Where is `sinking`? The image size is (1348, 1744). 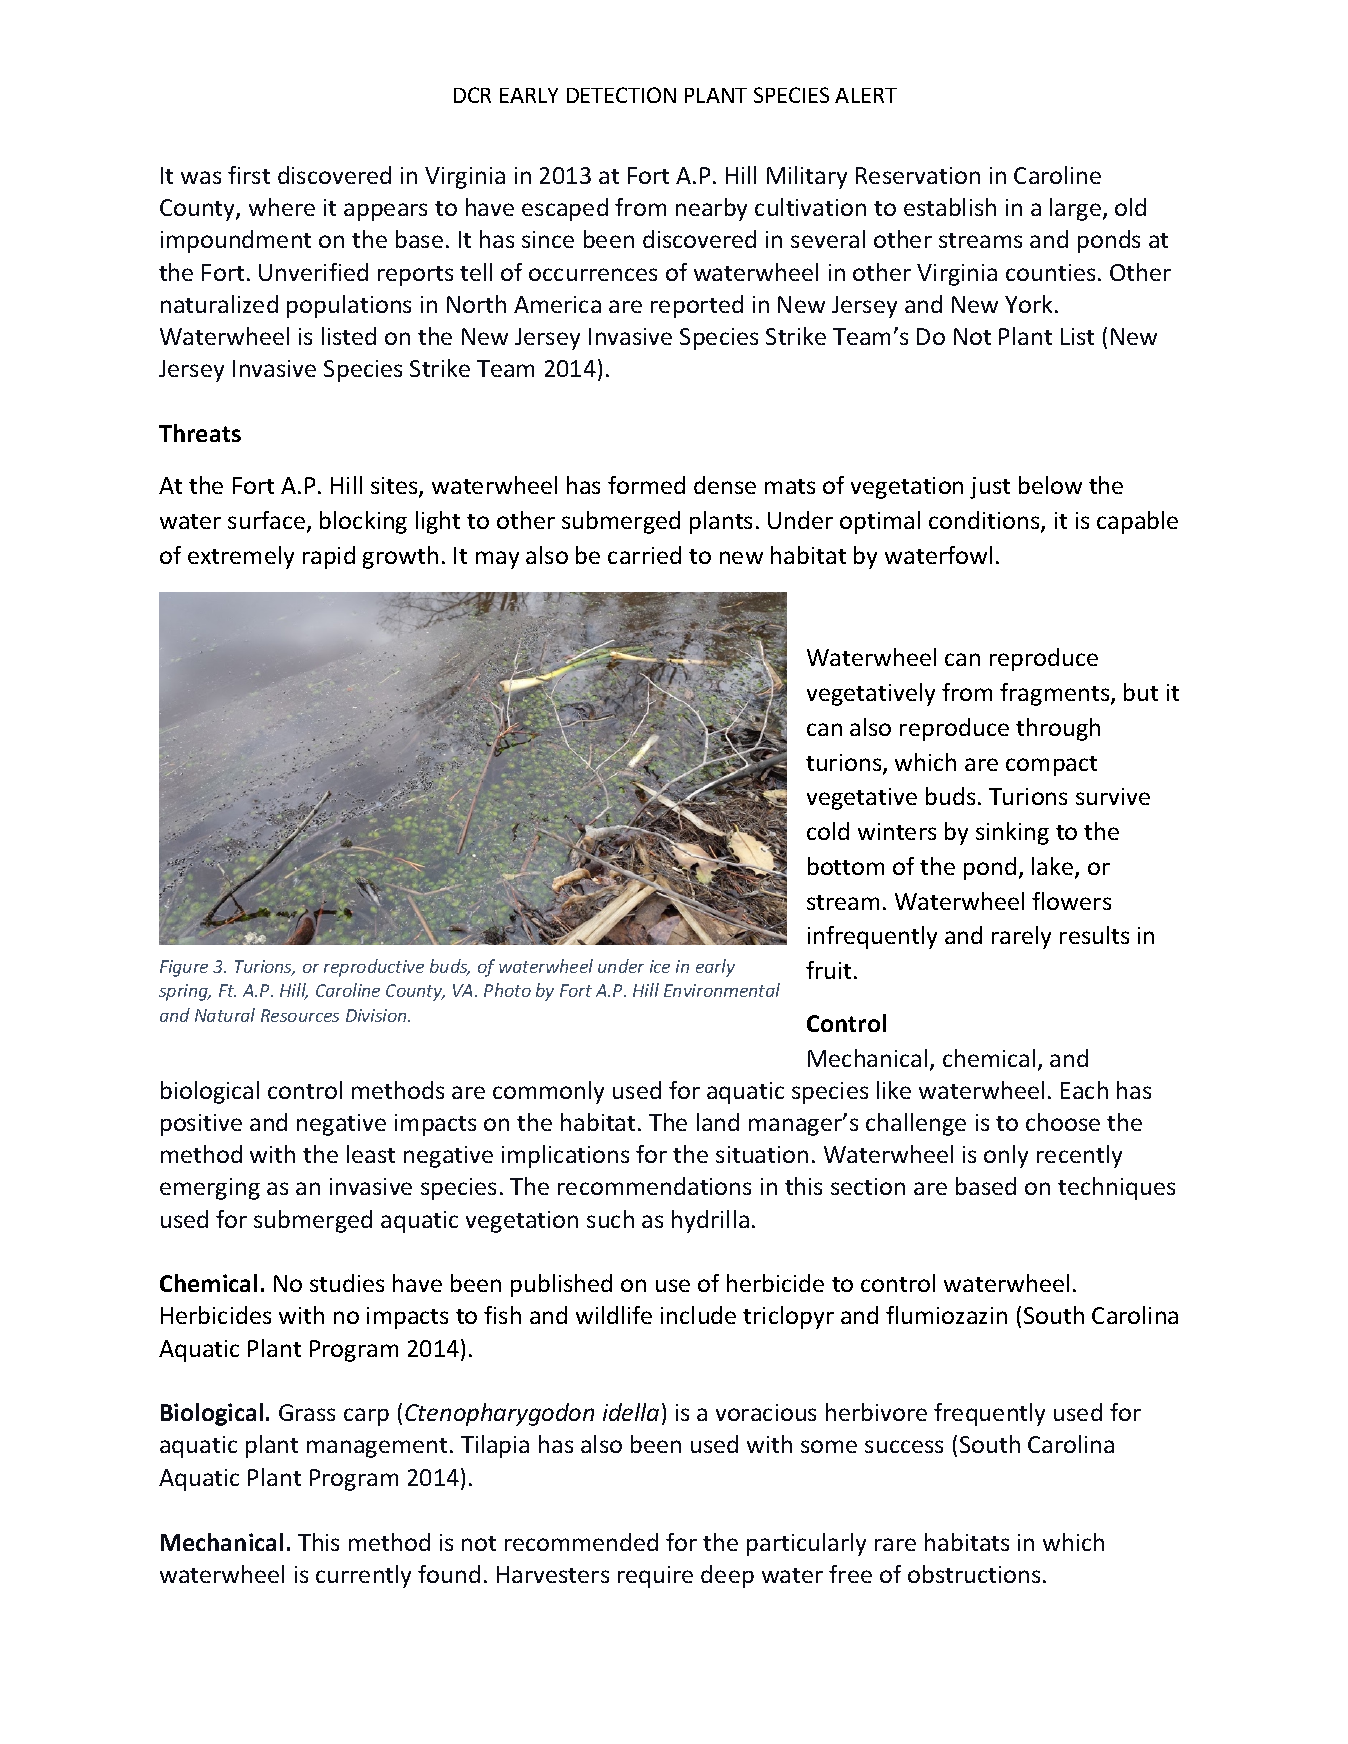
sinking is located at coordinates (1012, 833).
